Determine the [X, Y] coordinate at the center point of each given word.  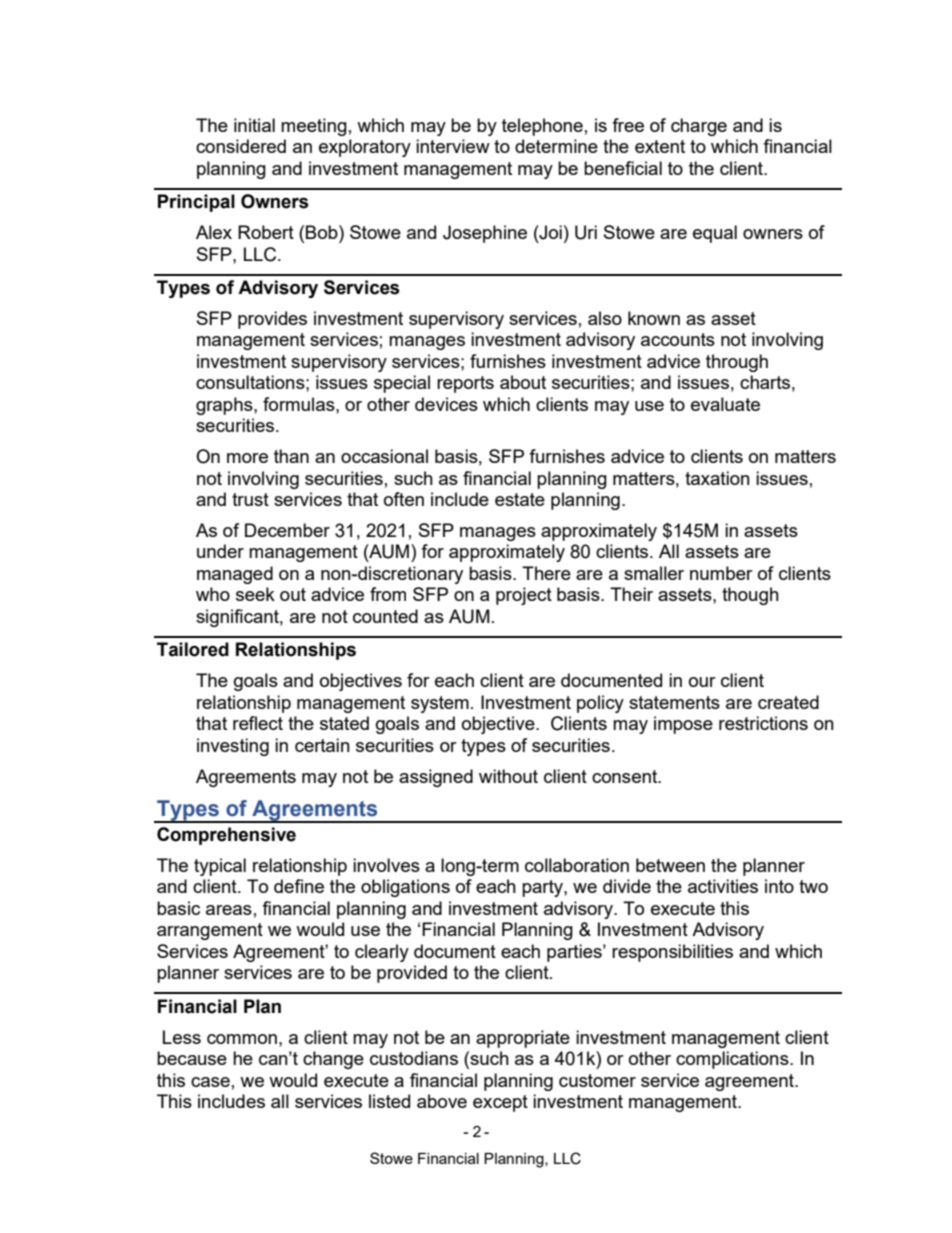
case [210, 1082]
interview [453, 146]
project [524, 596]
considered [241, 146]
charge [699, 127]
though [750, 596]
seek [255, 594]
